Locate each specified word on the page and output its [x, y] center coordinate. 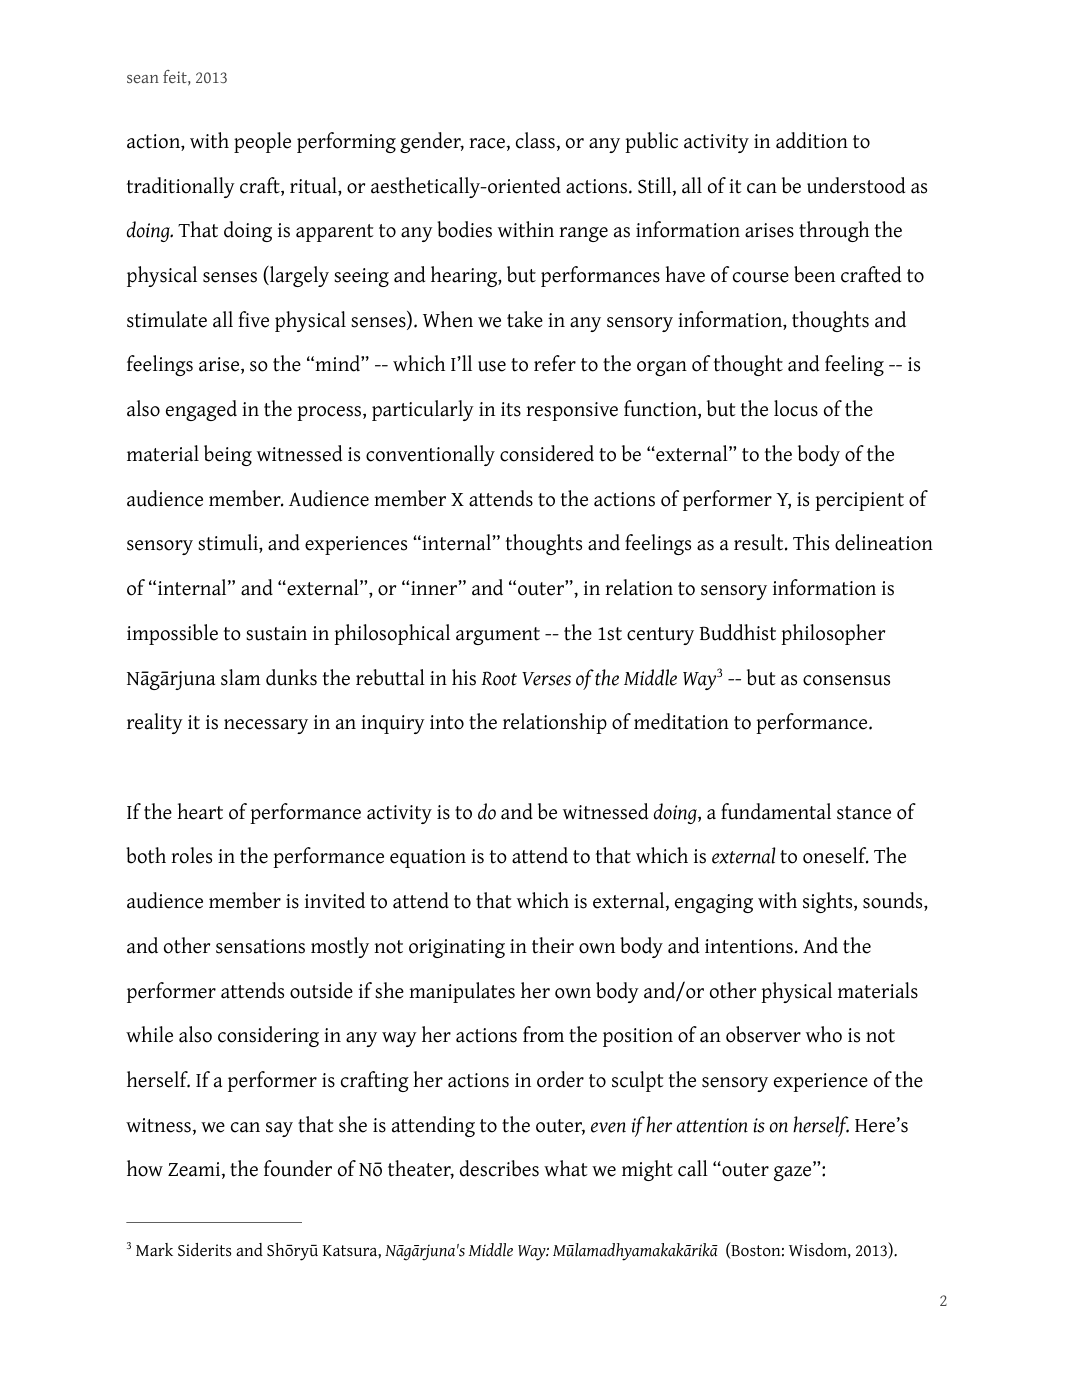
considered [547, 453]
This [811, 542]
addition [812, 140]
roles [191, 855]
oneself [836, 855]
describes [499, 1168]
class [535, 140]
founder [298, 1168]
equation [428, 858]
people [262, 142]
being [228, 455]
